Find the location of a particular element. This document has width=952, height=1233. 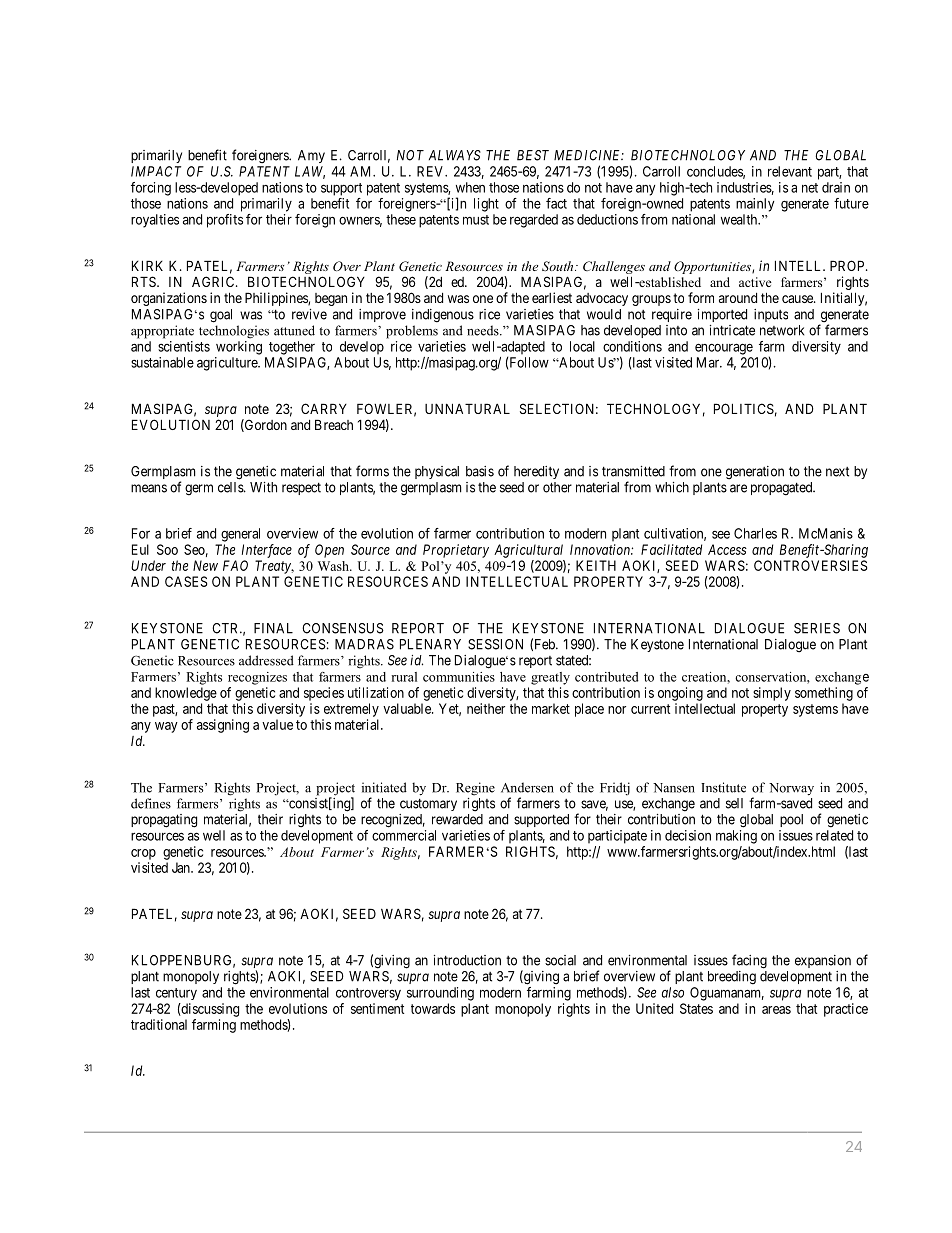

when is located at coordinates (470, 187).
